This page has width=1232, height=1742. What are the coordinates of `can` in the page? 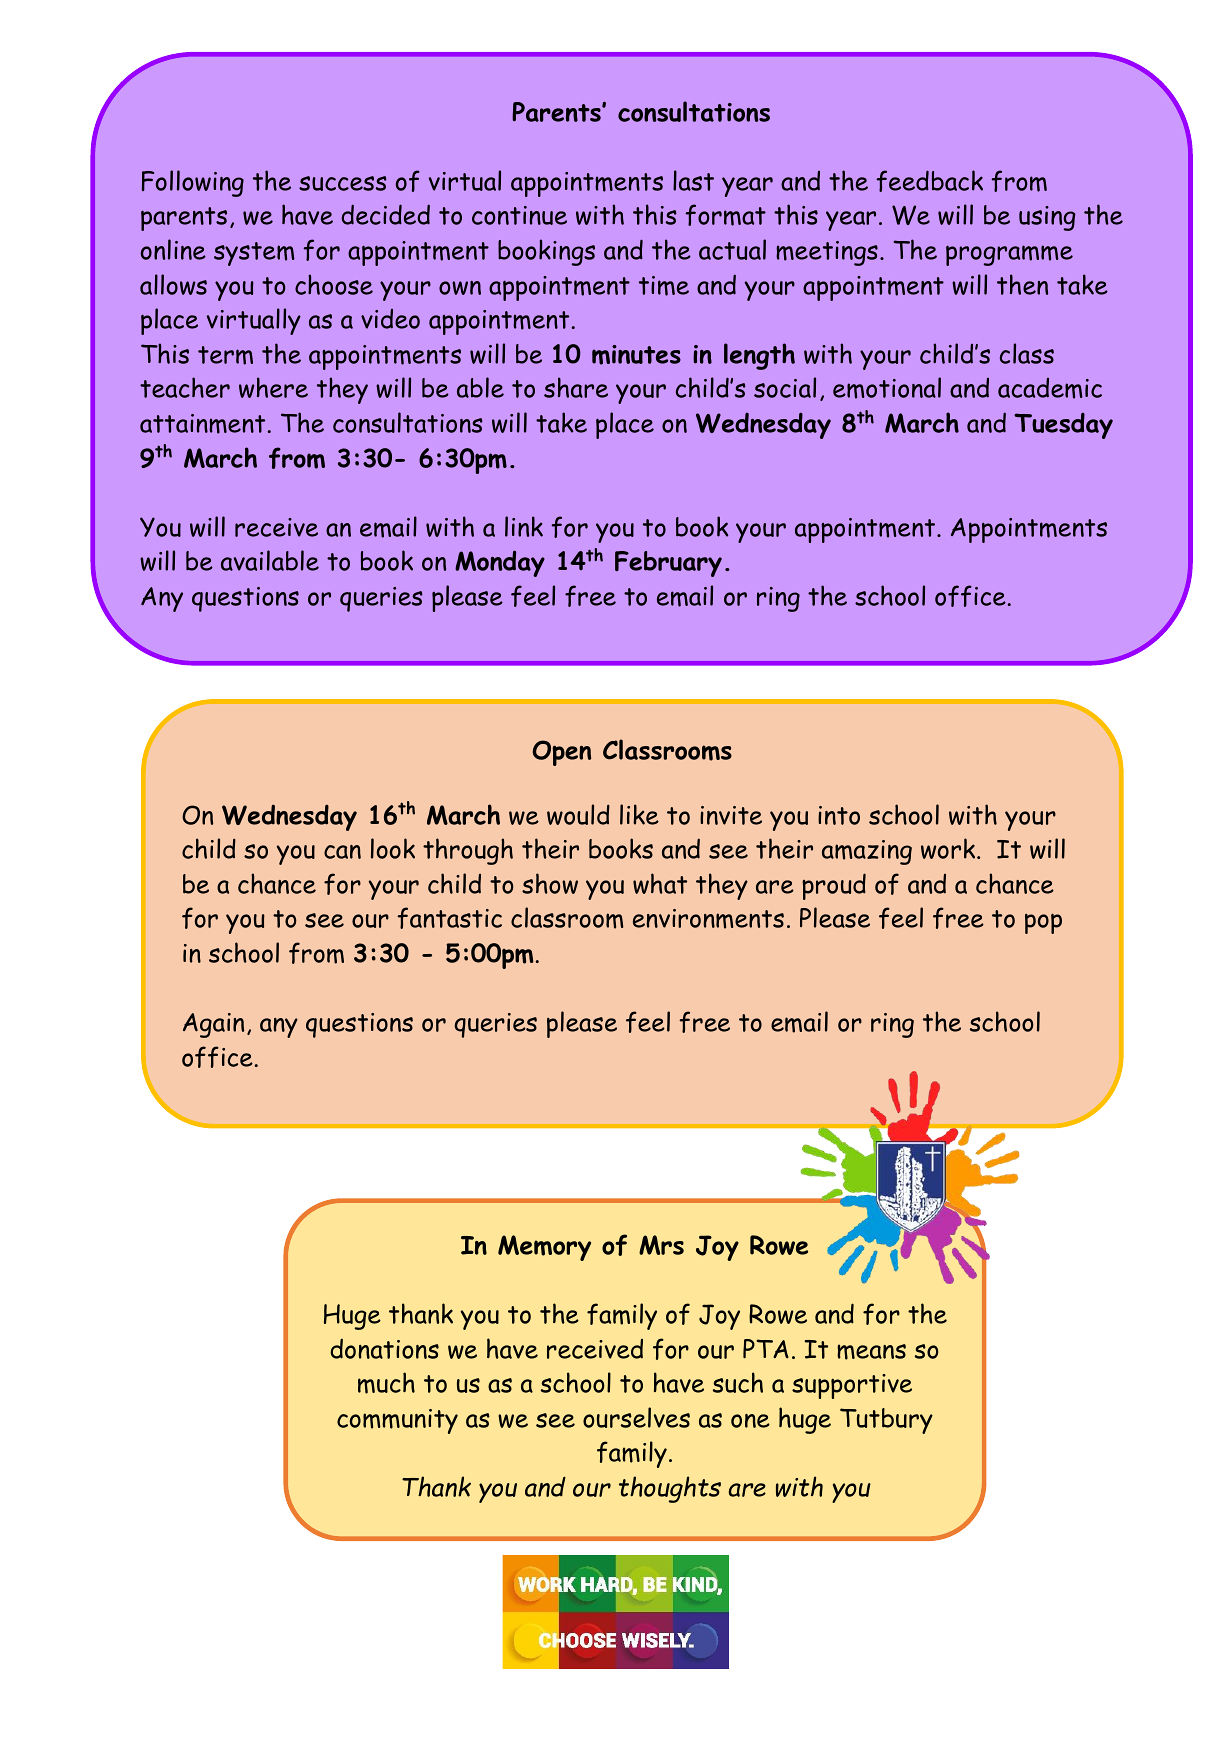 It's located at (342, 852).
